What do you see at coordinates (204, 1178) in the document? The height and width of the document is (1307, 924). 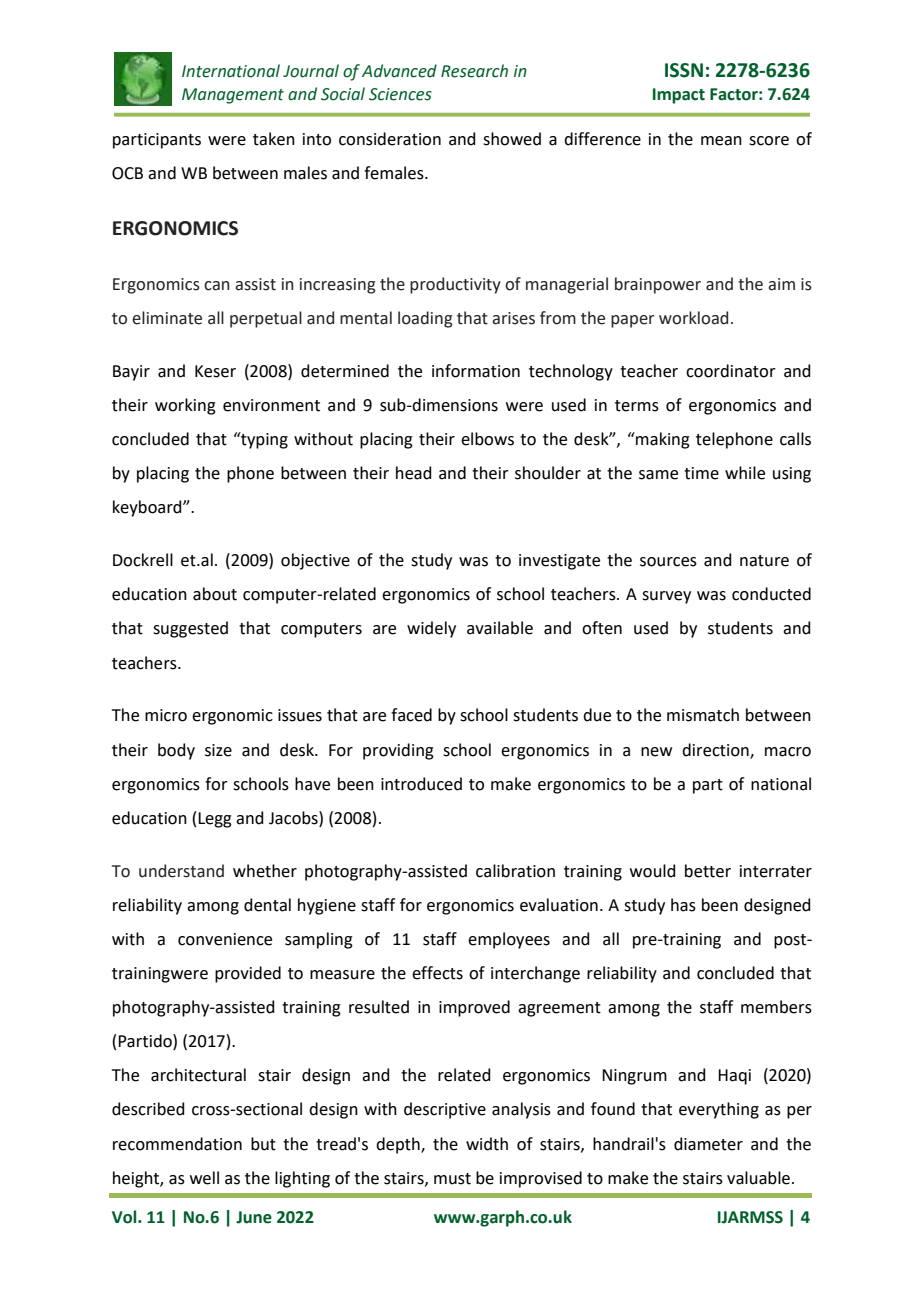 I see `well` at bounding box center [204, 1178].
